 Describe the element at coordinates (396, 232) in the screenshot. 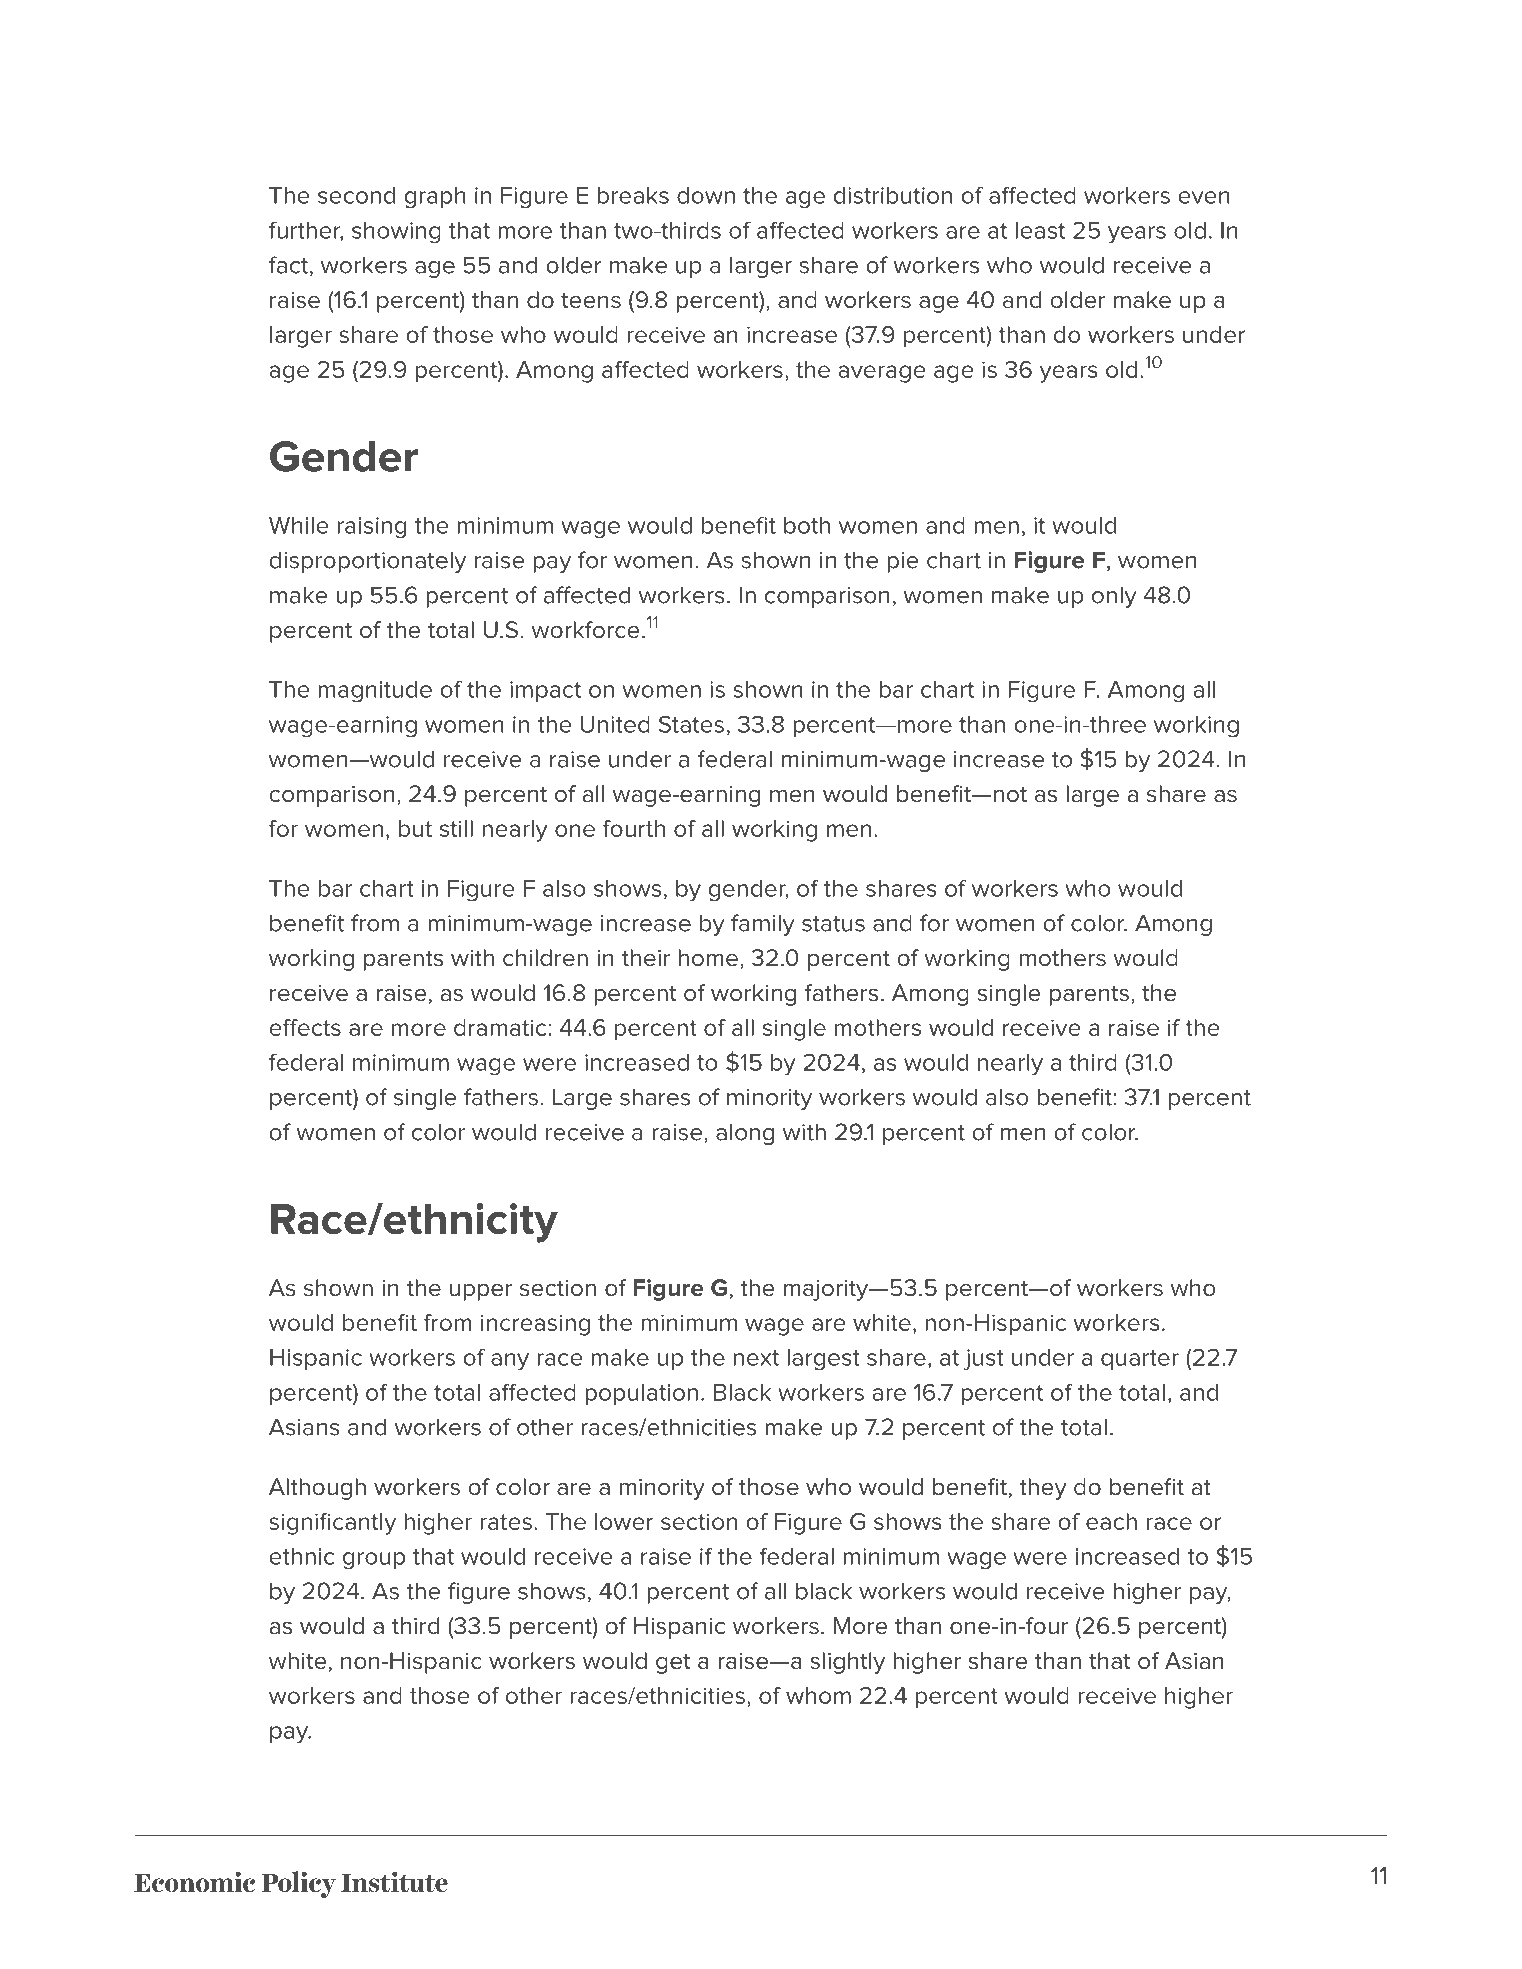

I see `showing` at that location.
